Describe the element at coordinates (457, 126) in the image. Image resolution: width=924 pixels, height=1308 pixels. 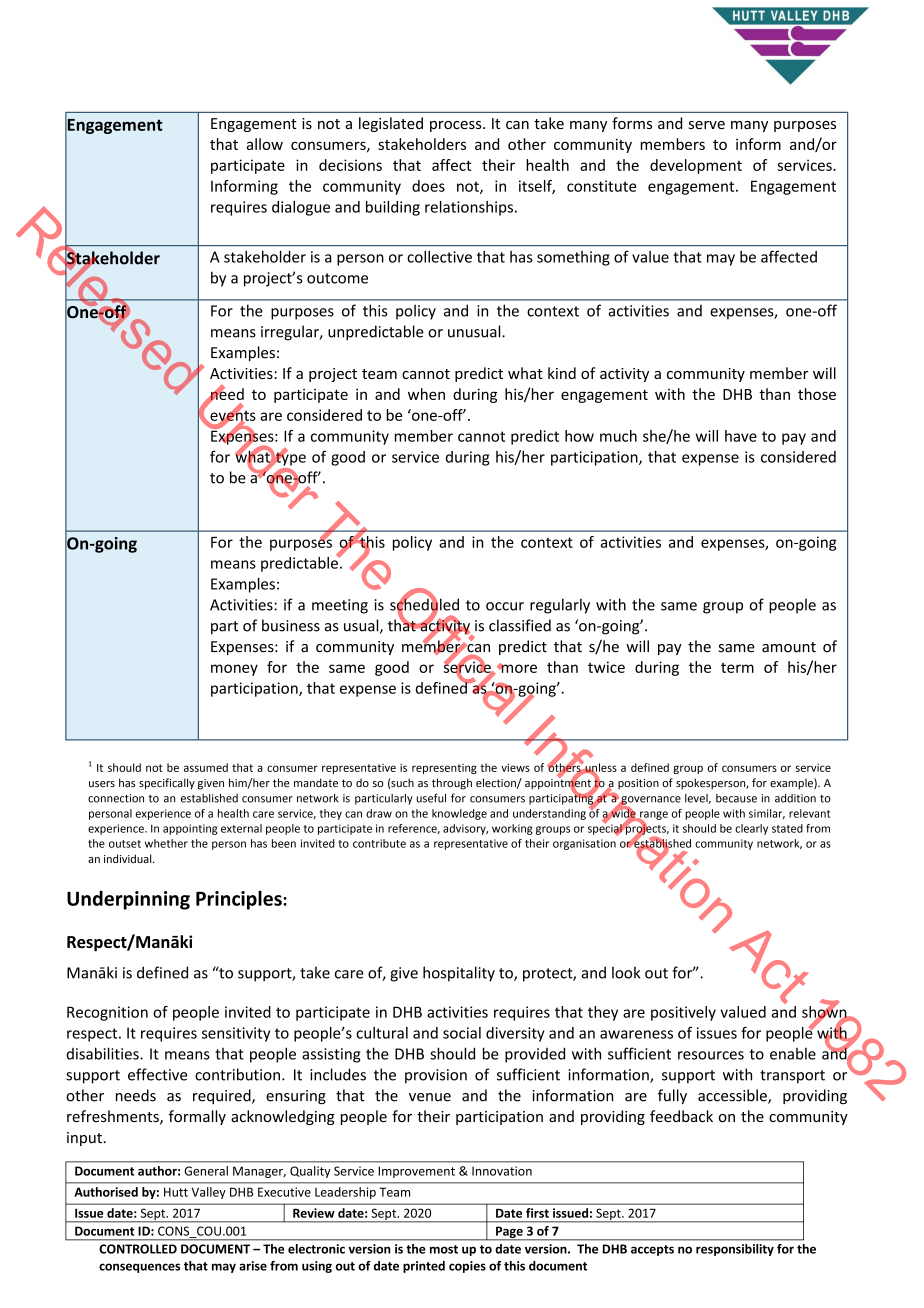
I see `process` at that location.
